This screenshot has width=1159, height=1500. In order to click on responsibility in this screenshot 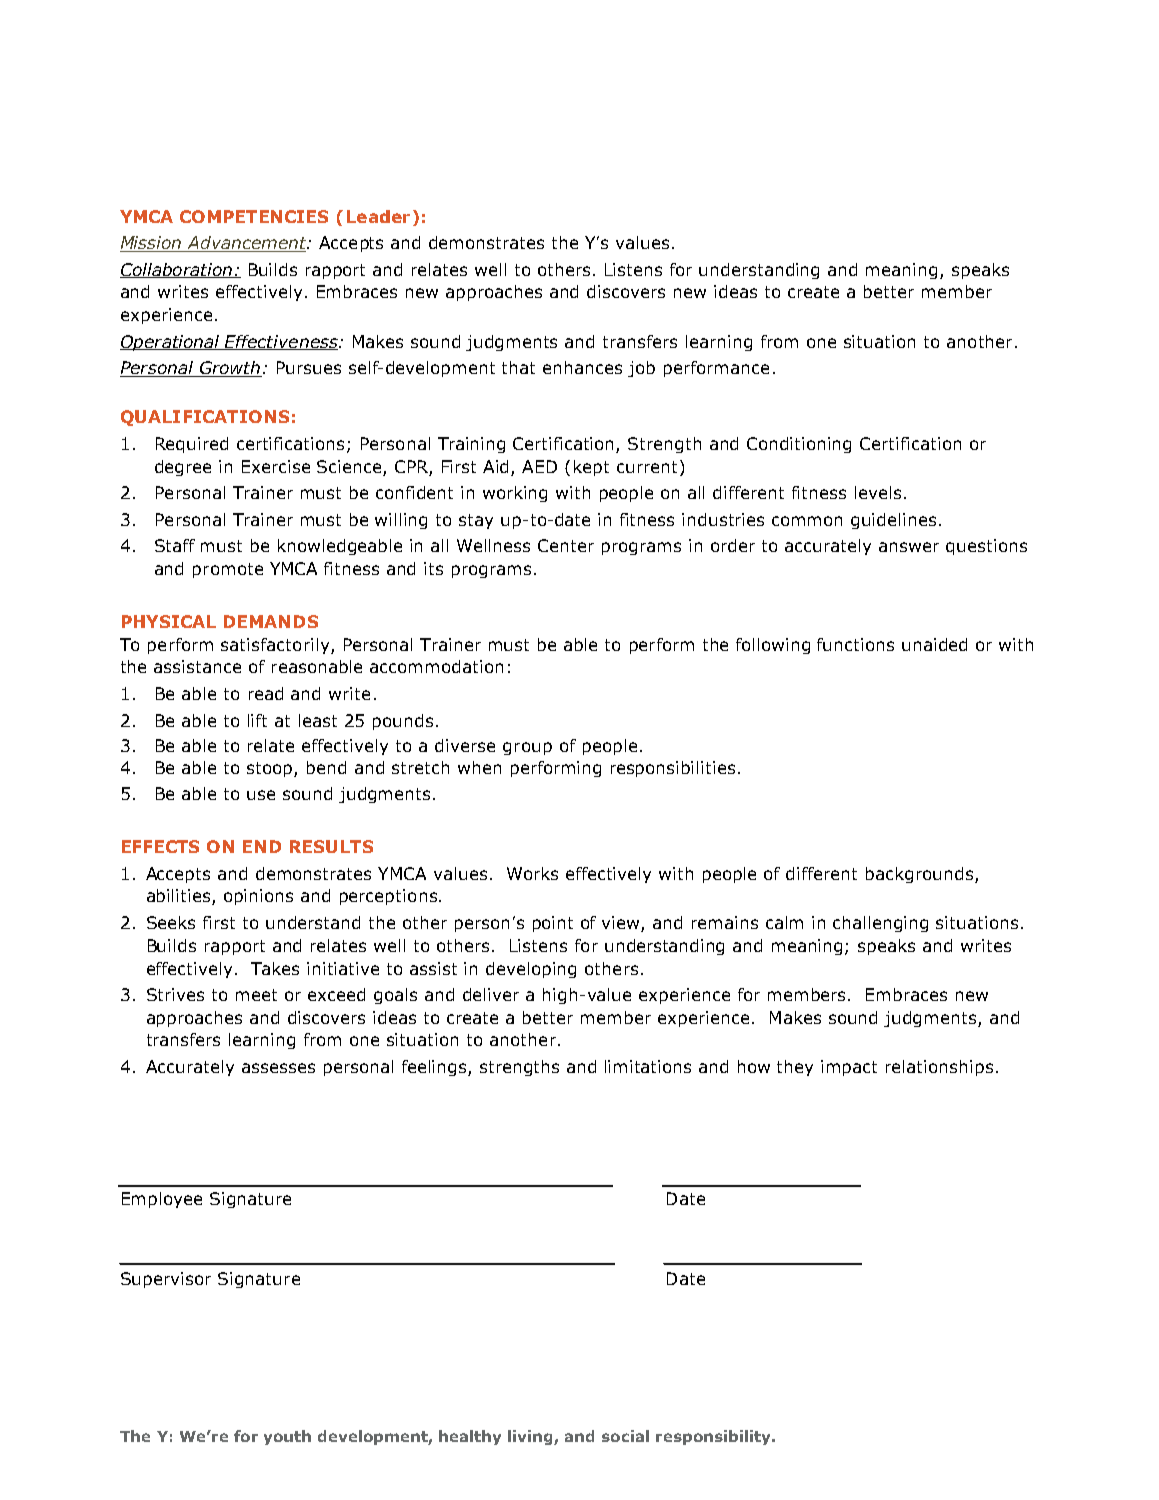, I will do `click(714, 1437)`.
